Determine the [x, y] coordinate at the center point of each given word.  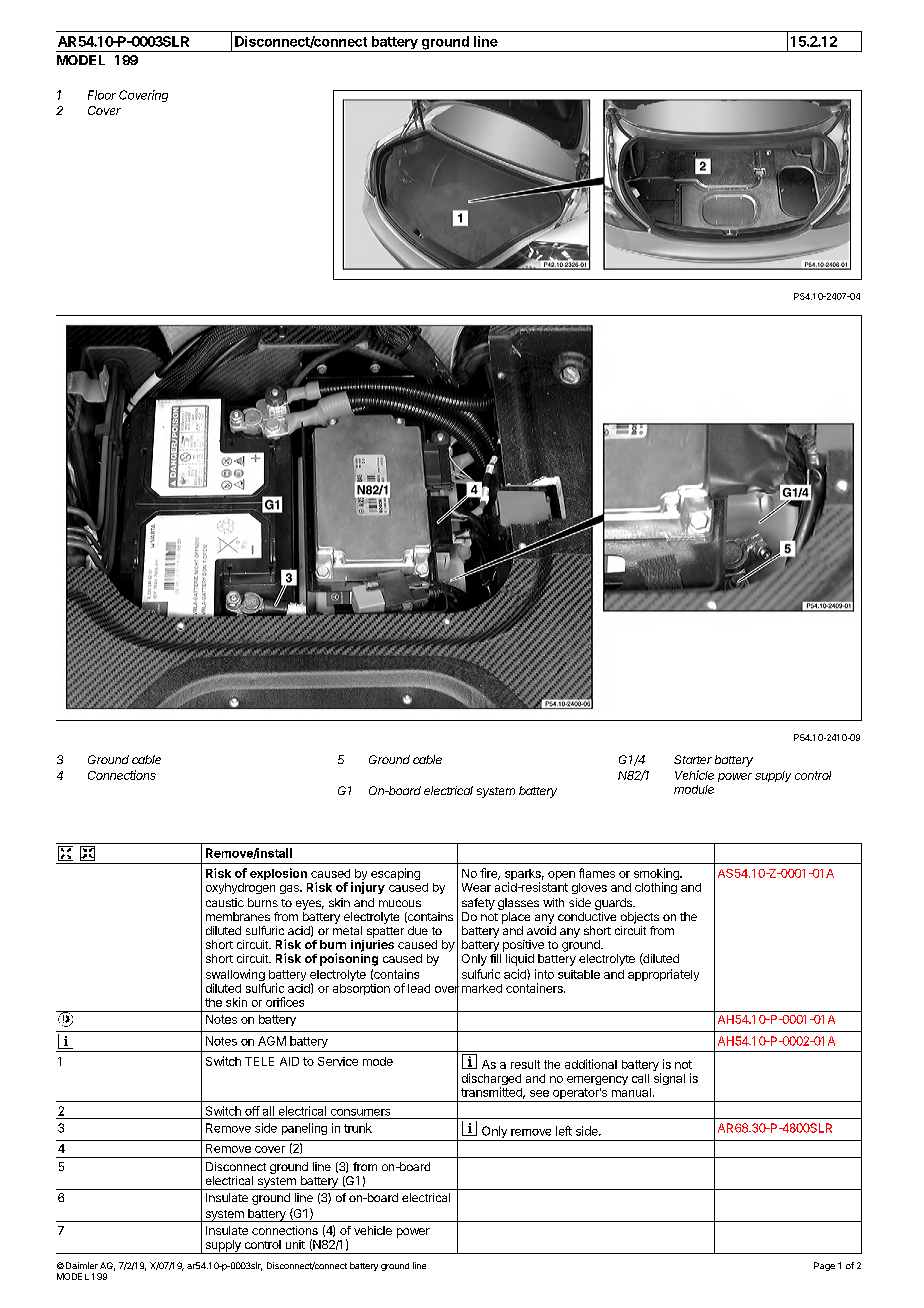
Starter [693, 759]
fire [490, 874]
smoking [657, 875]
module [694, 789]
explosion [278, 874]
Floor [102, 95]
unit [295, 1244]
